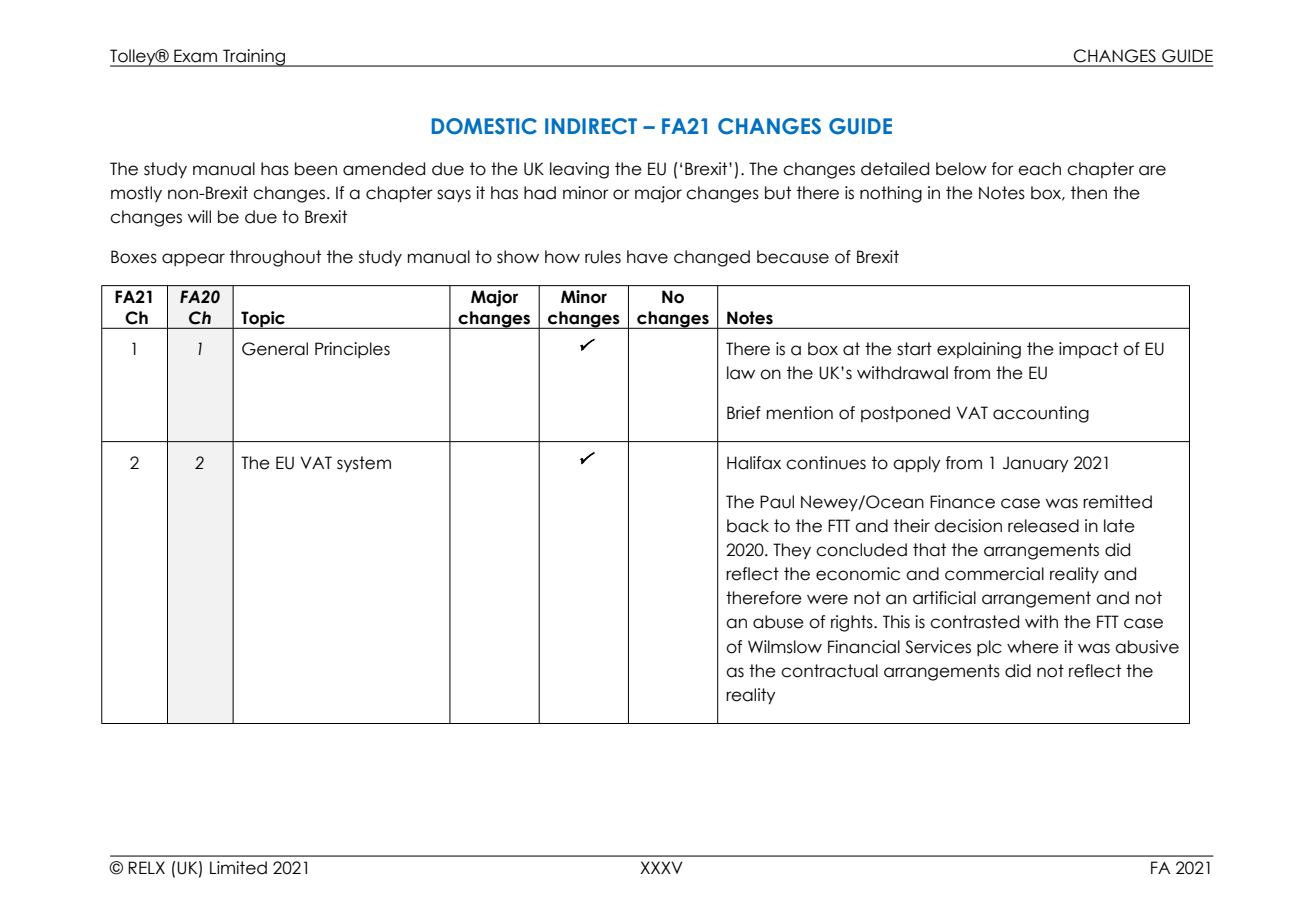 The height and width of the document is (924, 1308). Describe the element at coordinates (829, 671) in the document. I see `contractual` at that location.
